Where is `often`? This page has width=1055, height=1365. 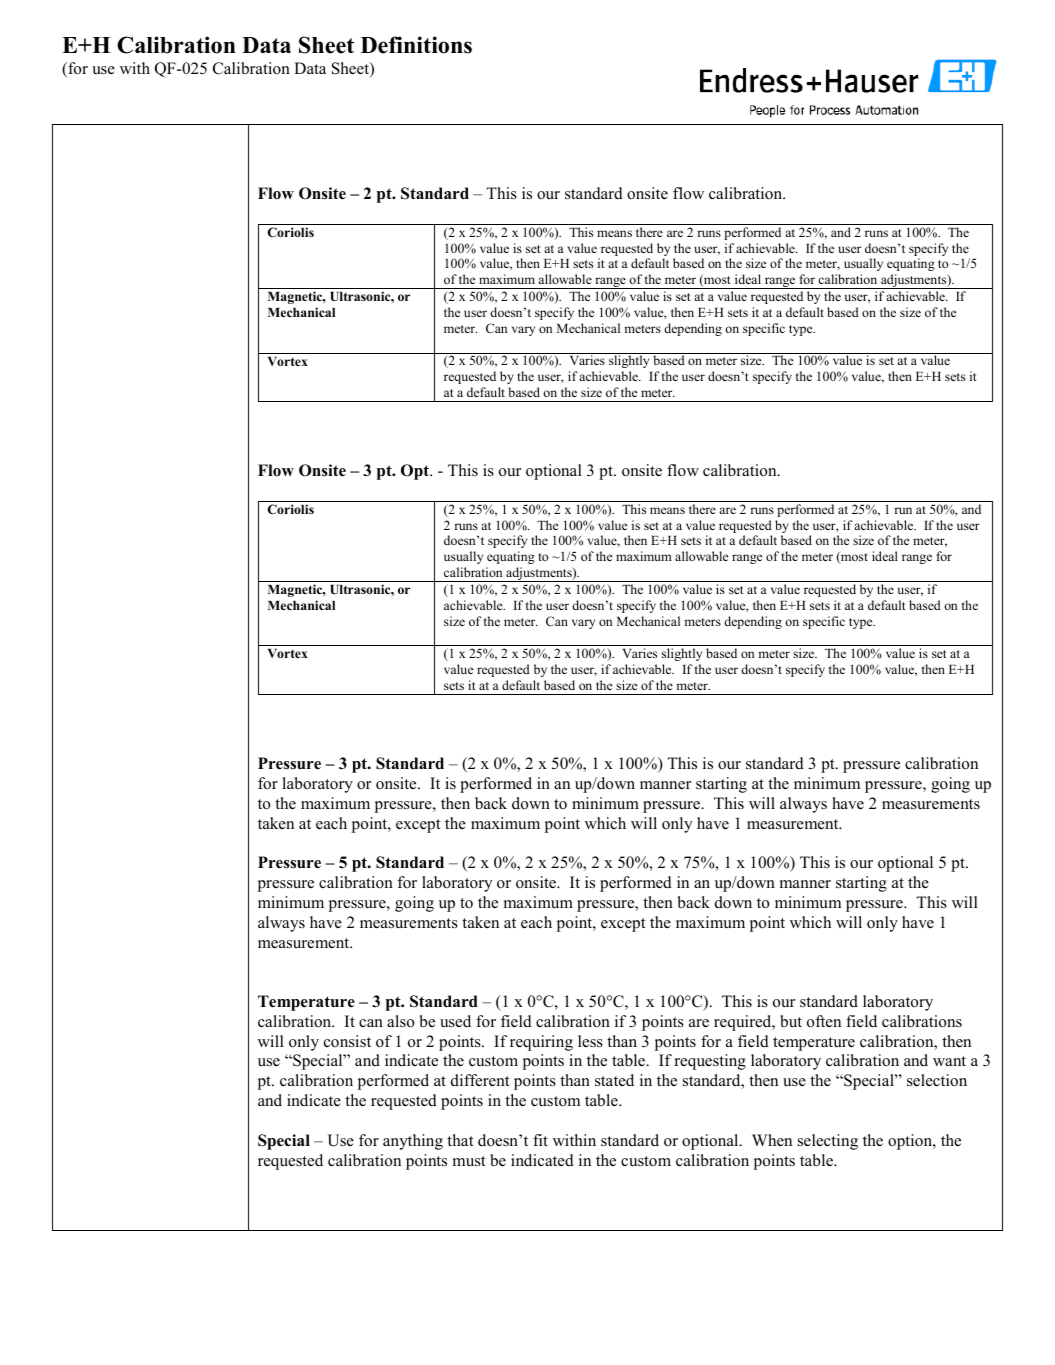
often is located at coordinates (824, 1021).
